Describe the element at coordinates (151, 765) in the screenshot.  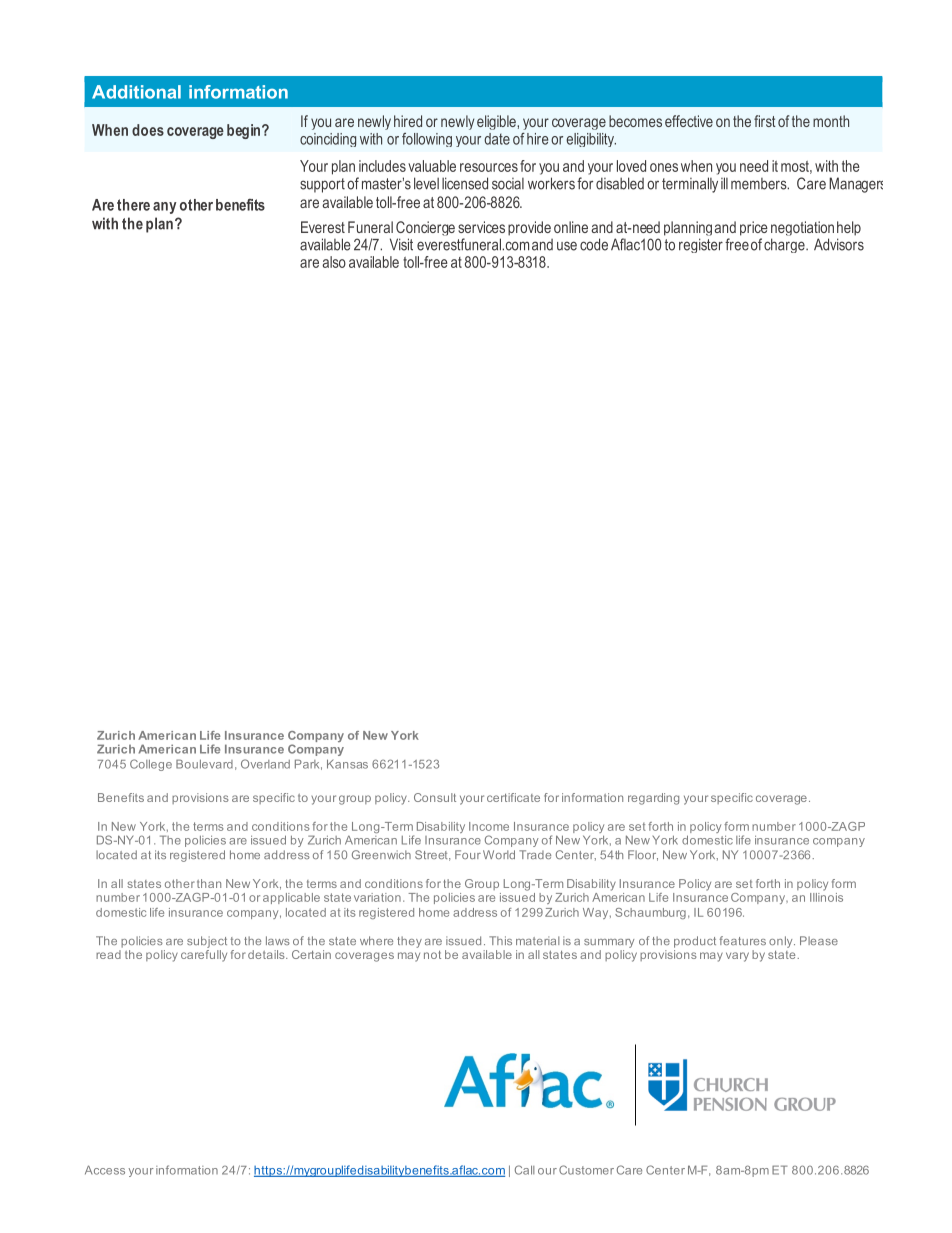
I see `College` at that location.
